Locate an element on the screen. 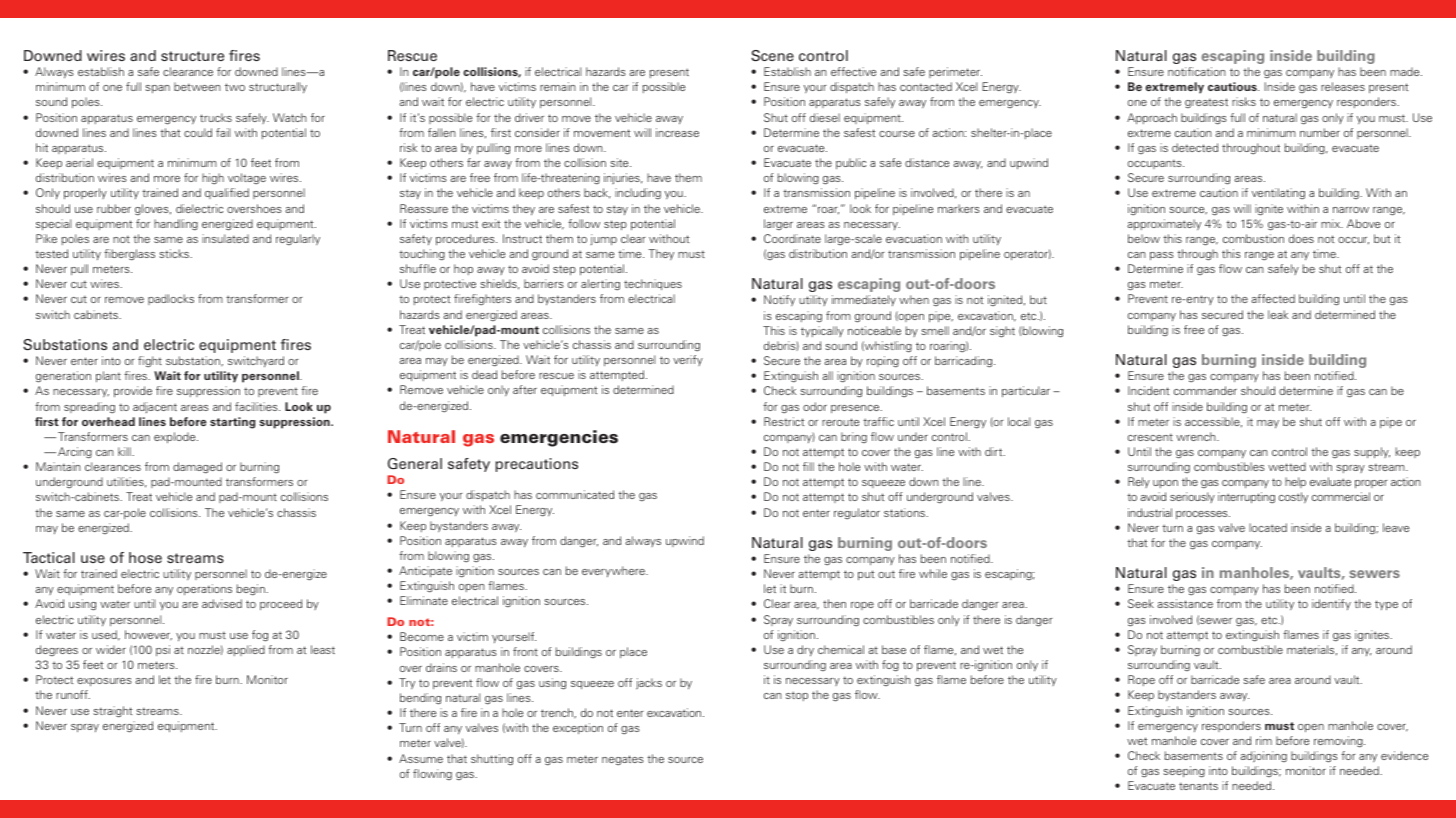  Restrict is located at coordinates (784, 421).
